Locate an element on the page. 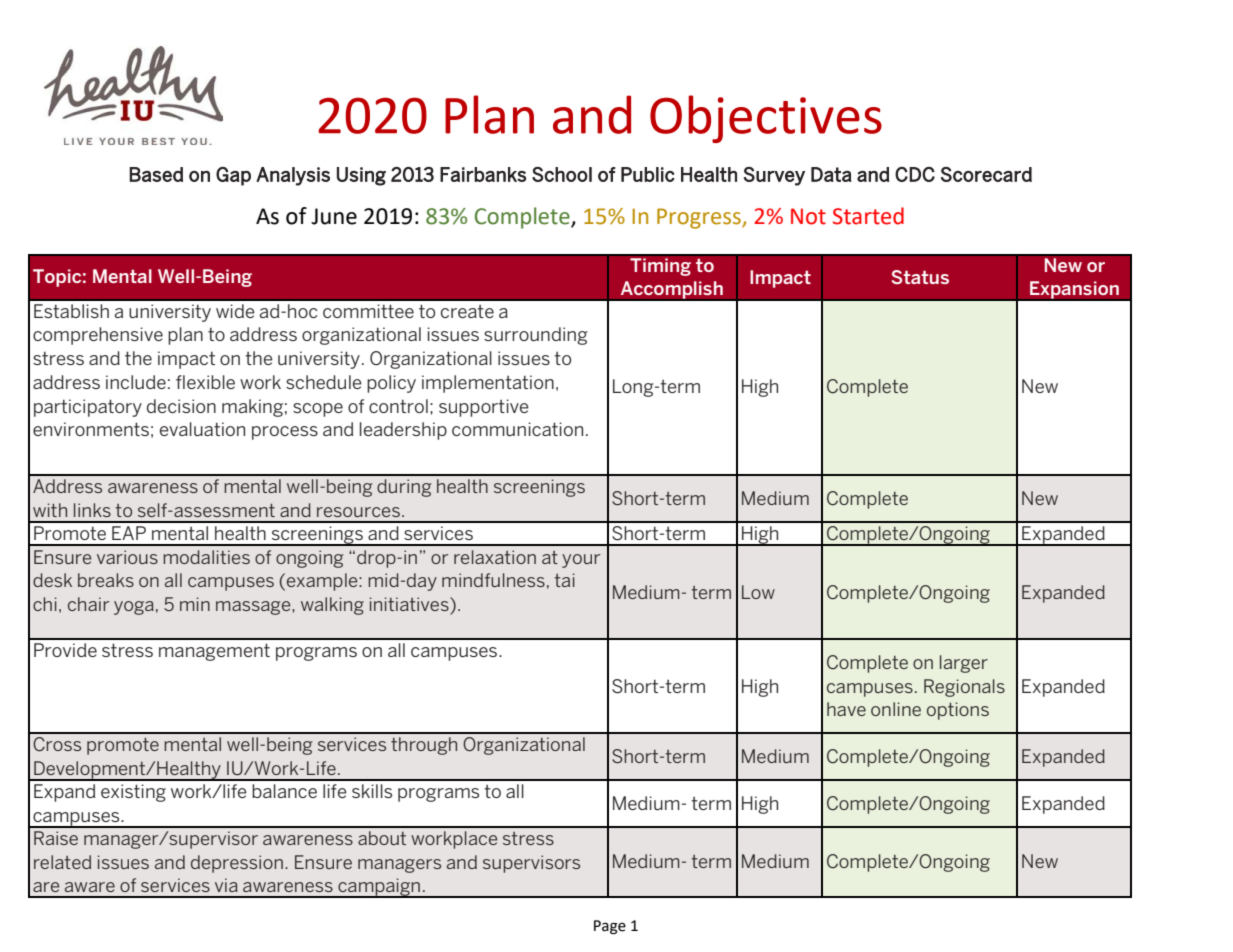 This page has width=1233, height=952. Fairbanks is located at coordinates (483, 174).
